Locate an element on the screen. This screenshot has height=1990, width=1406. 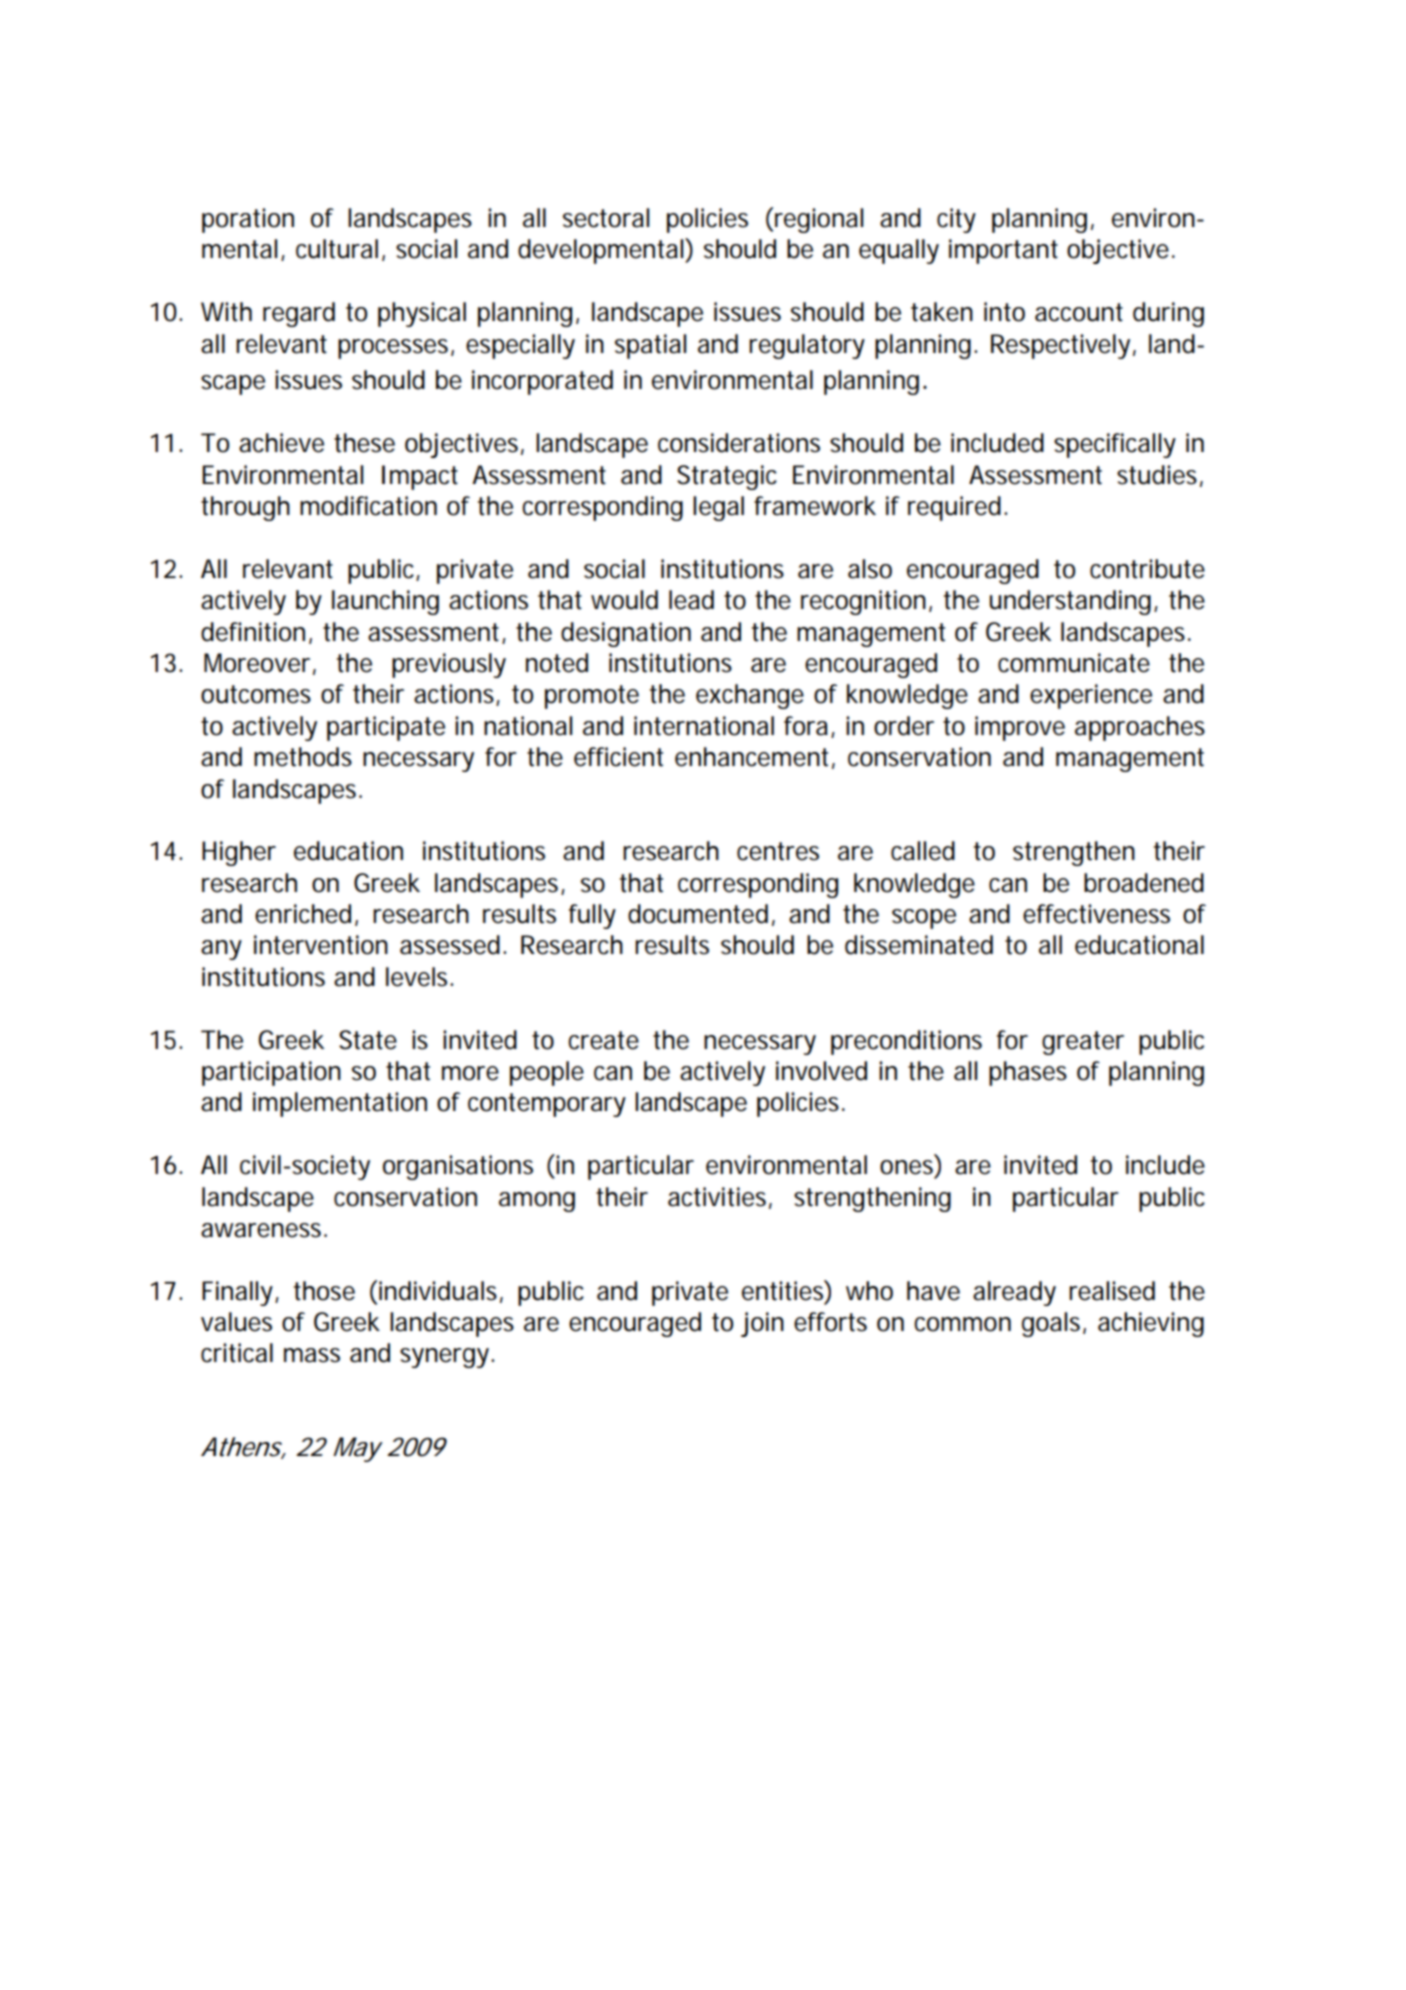
improve is located at coordinates (1020, 728).
